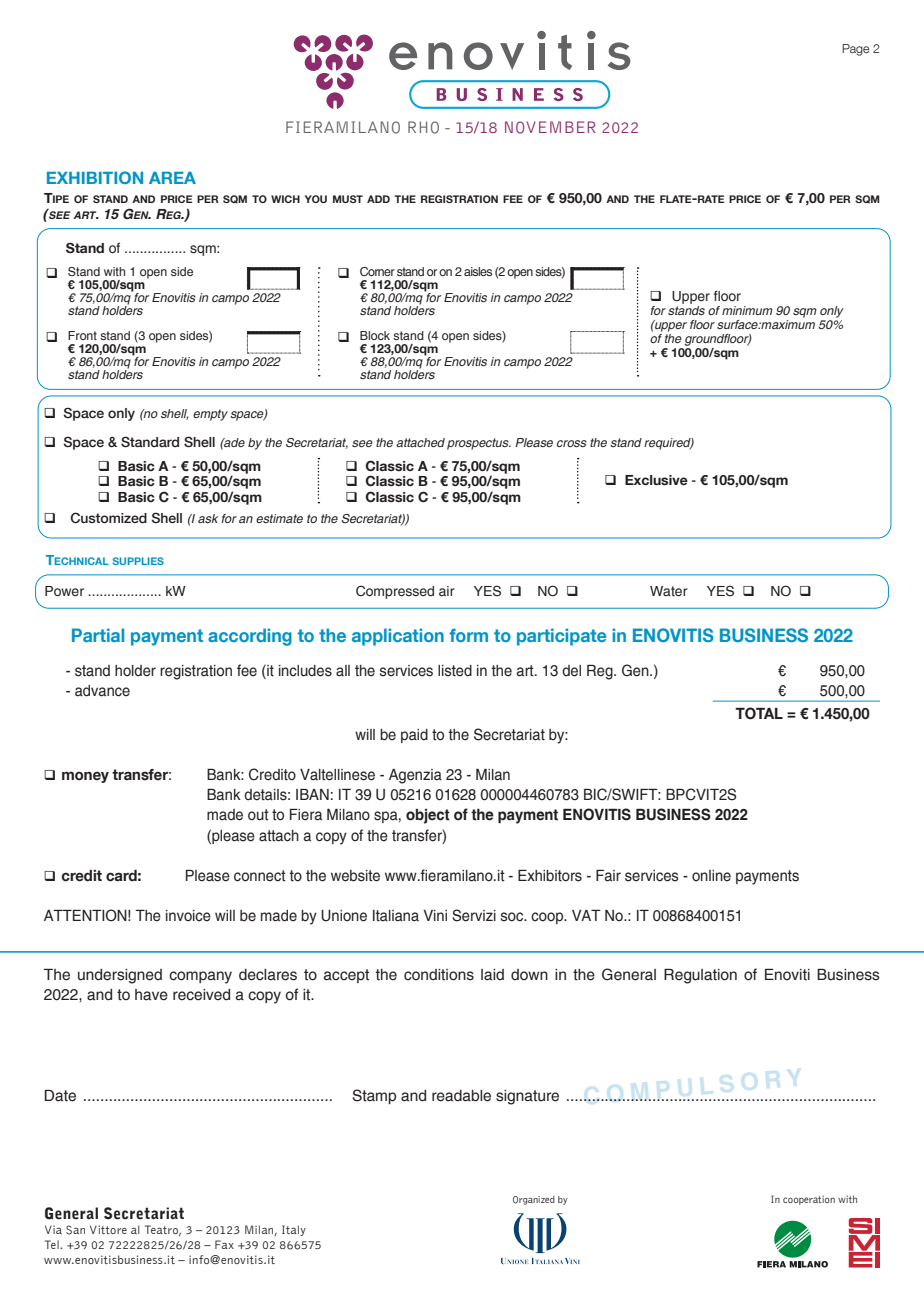  I want to click on form, so click(468, 635).
